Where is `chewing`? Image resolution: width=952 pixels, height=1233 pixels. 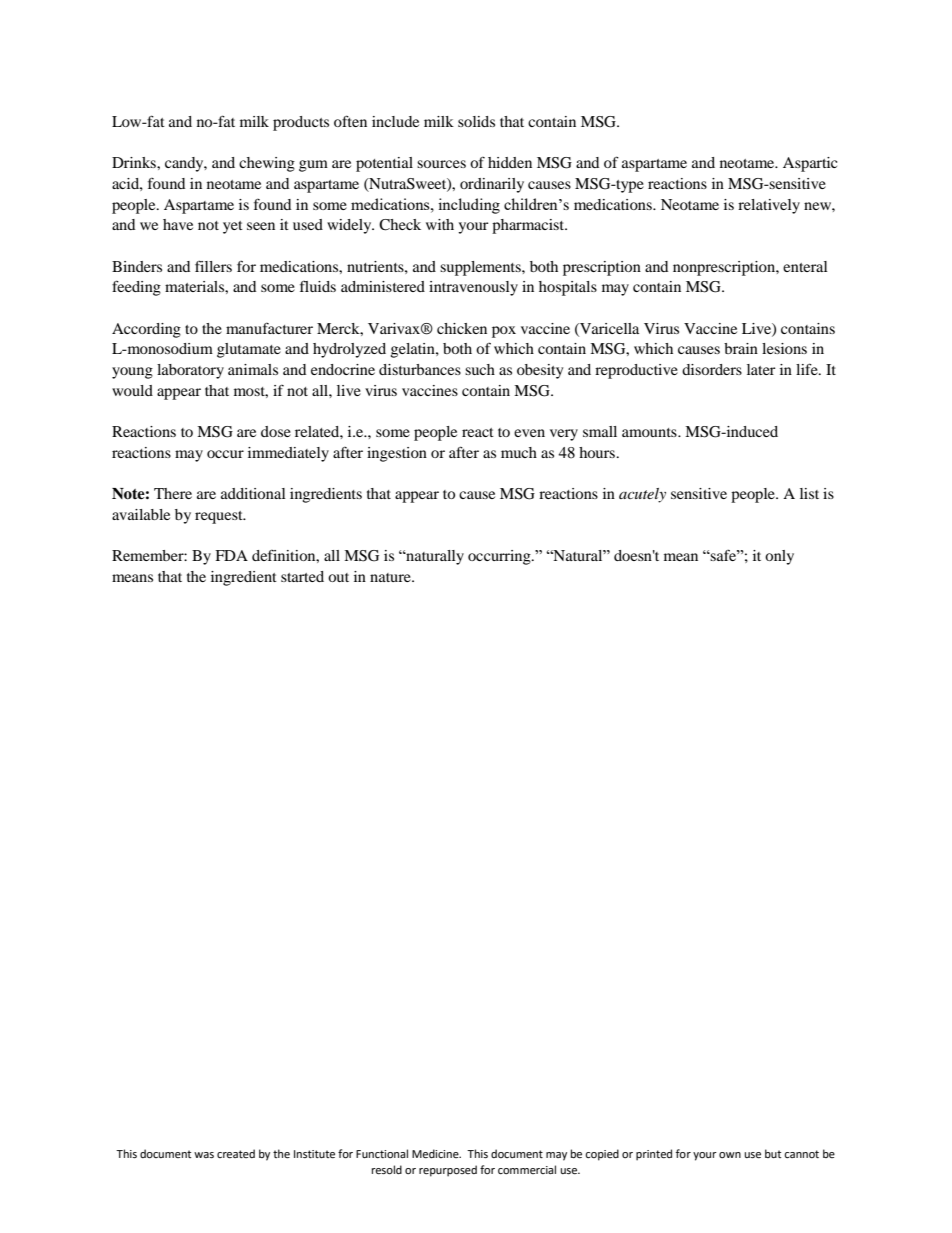 chewing is located at coordinates (267, 164).
